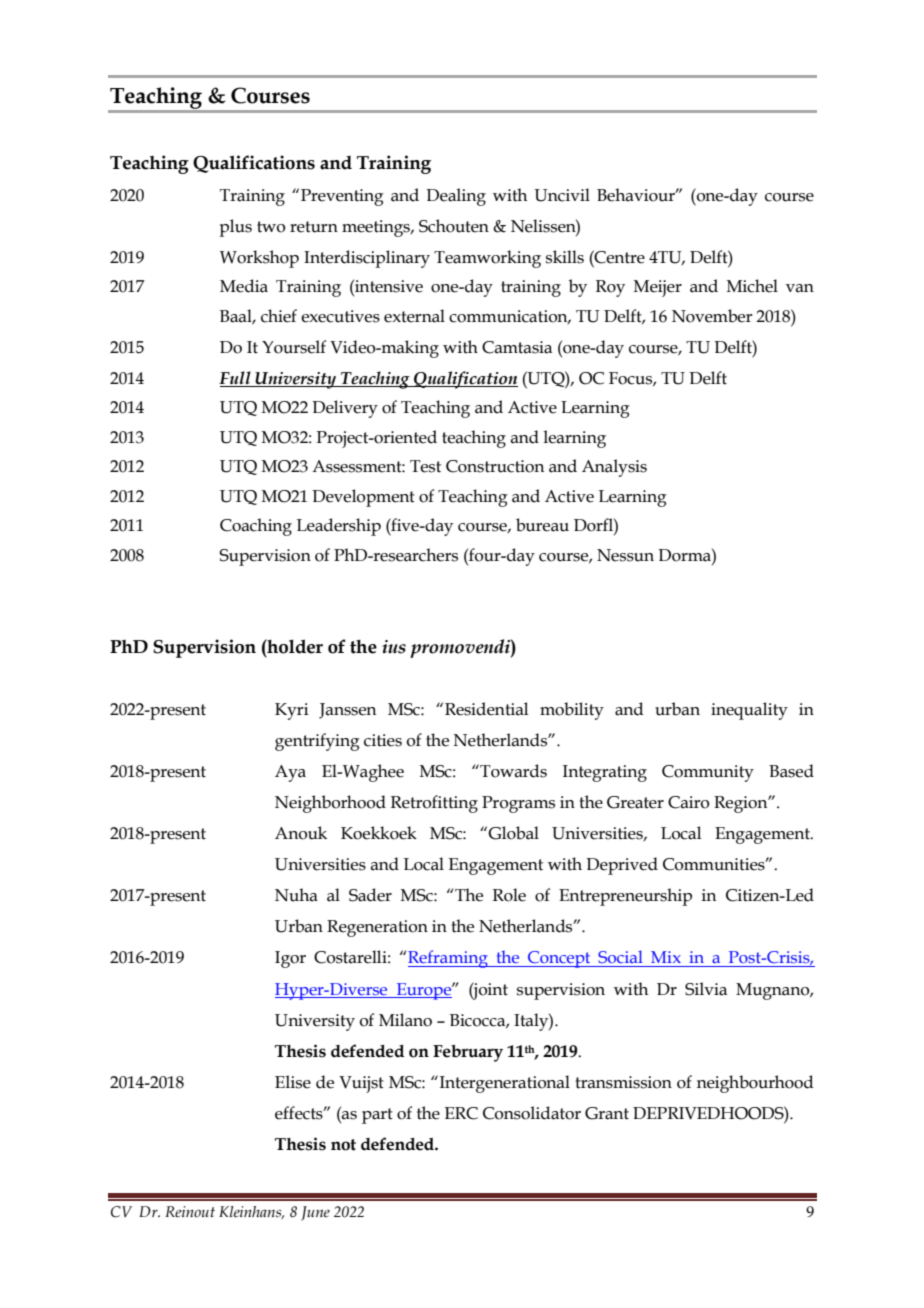 The height and width of the page is (1308, 924). Describe the element at coordinates (752, 286) in the page. I see `Michel` at that location.
